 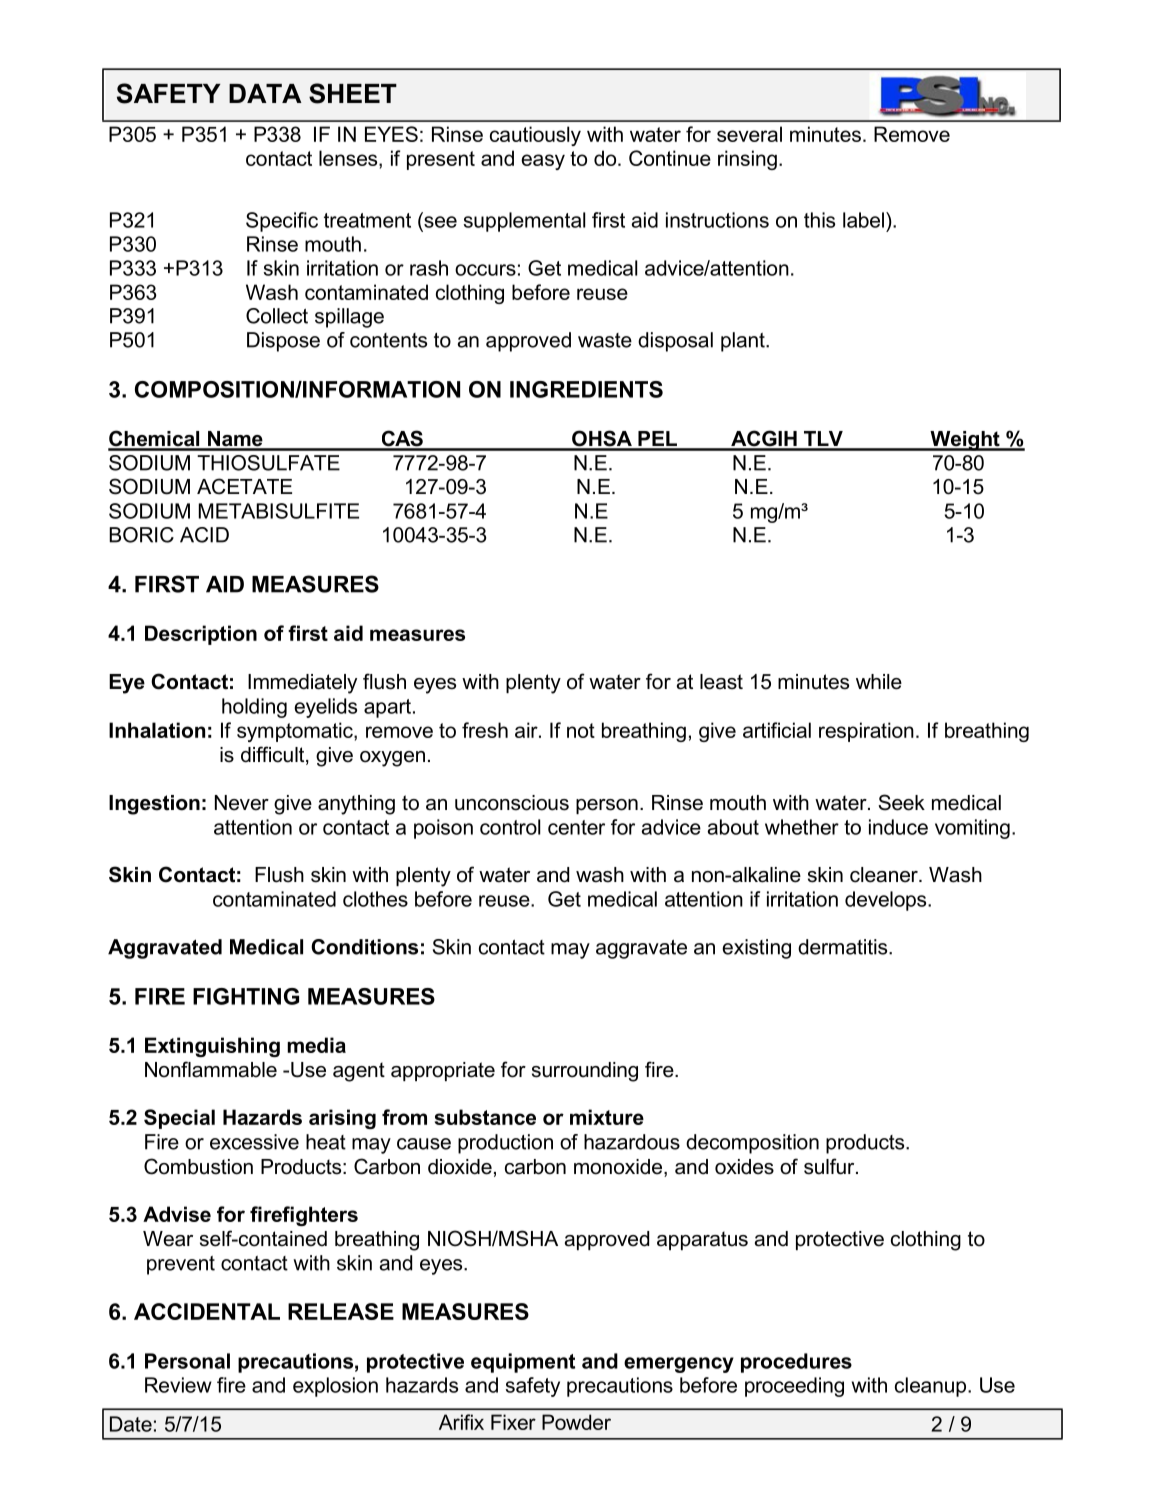 I want to click on cautiously, so click(x=535, y=136).
